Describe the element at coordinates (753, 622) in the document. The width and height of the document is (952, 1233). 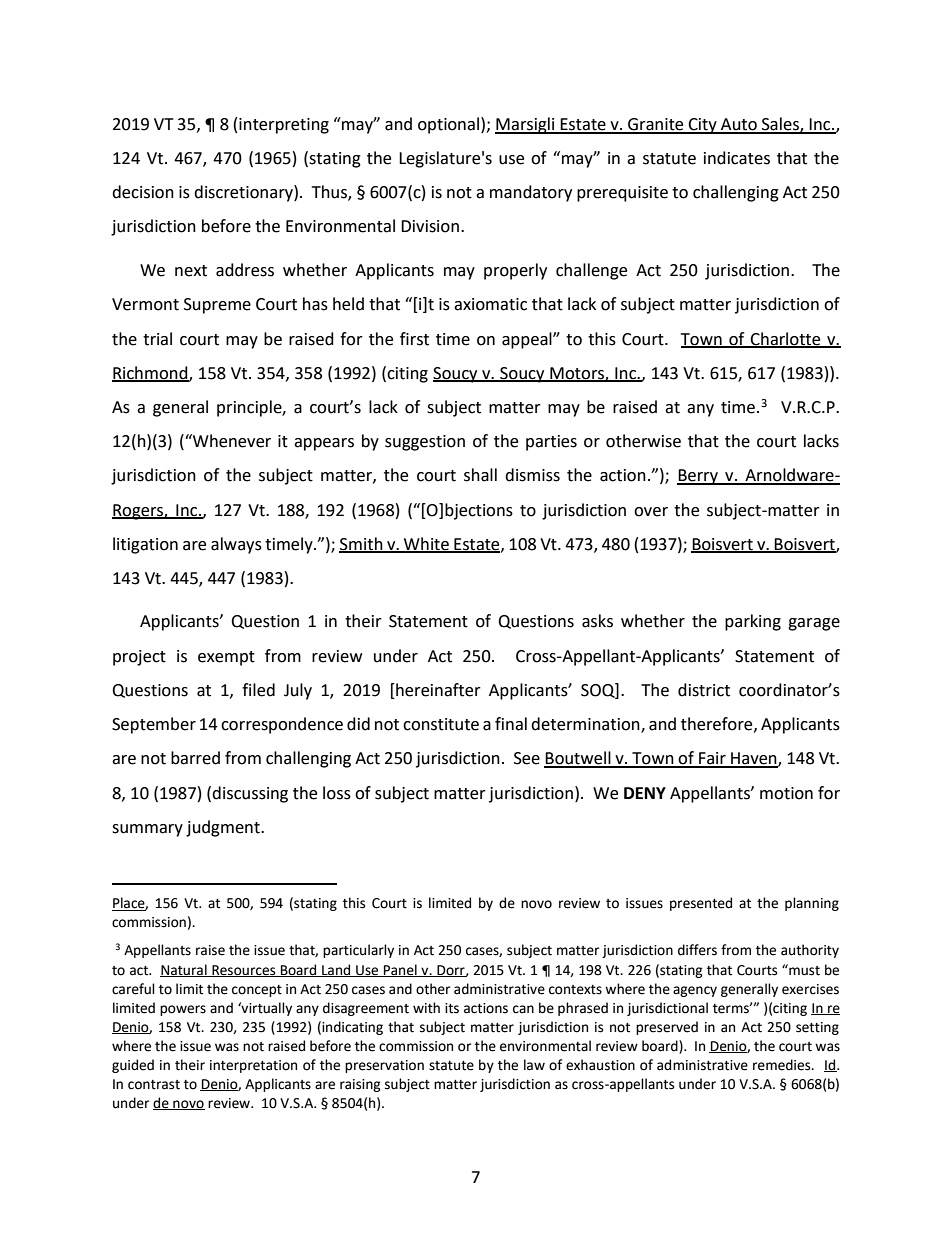
I see `parking` at that location.
